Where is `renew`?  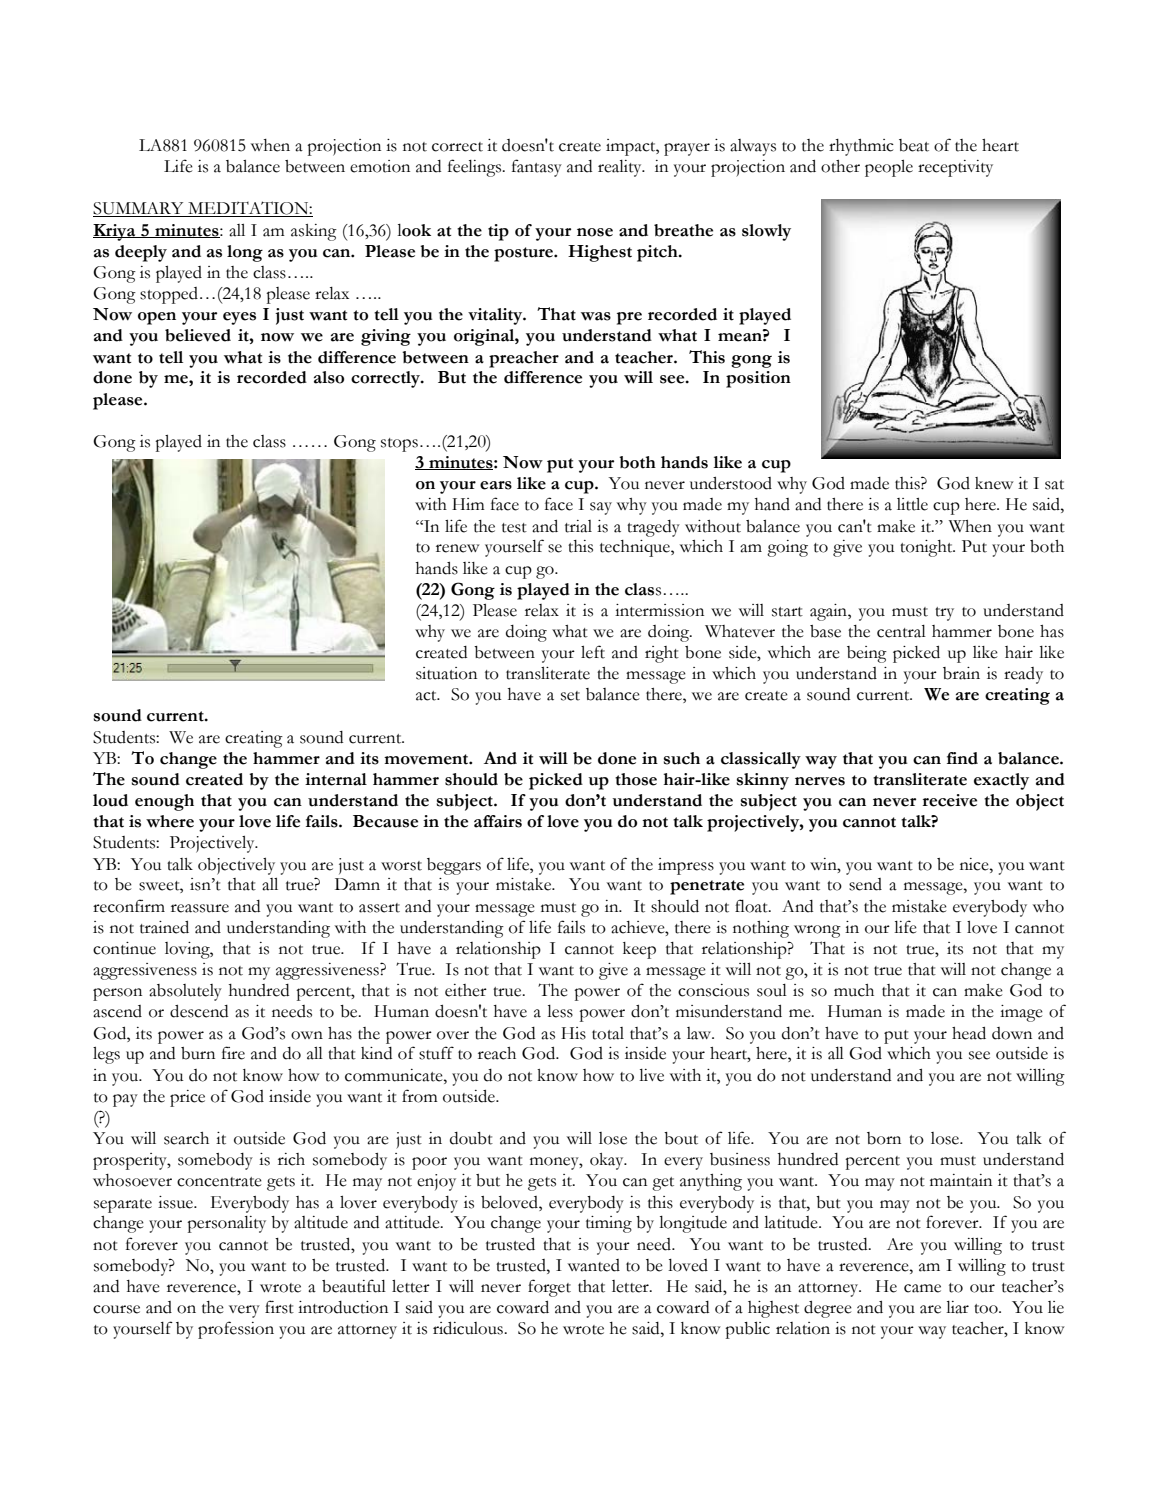 renew is located at coordinates (458, 548).
